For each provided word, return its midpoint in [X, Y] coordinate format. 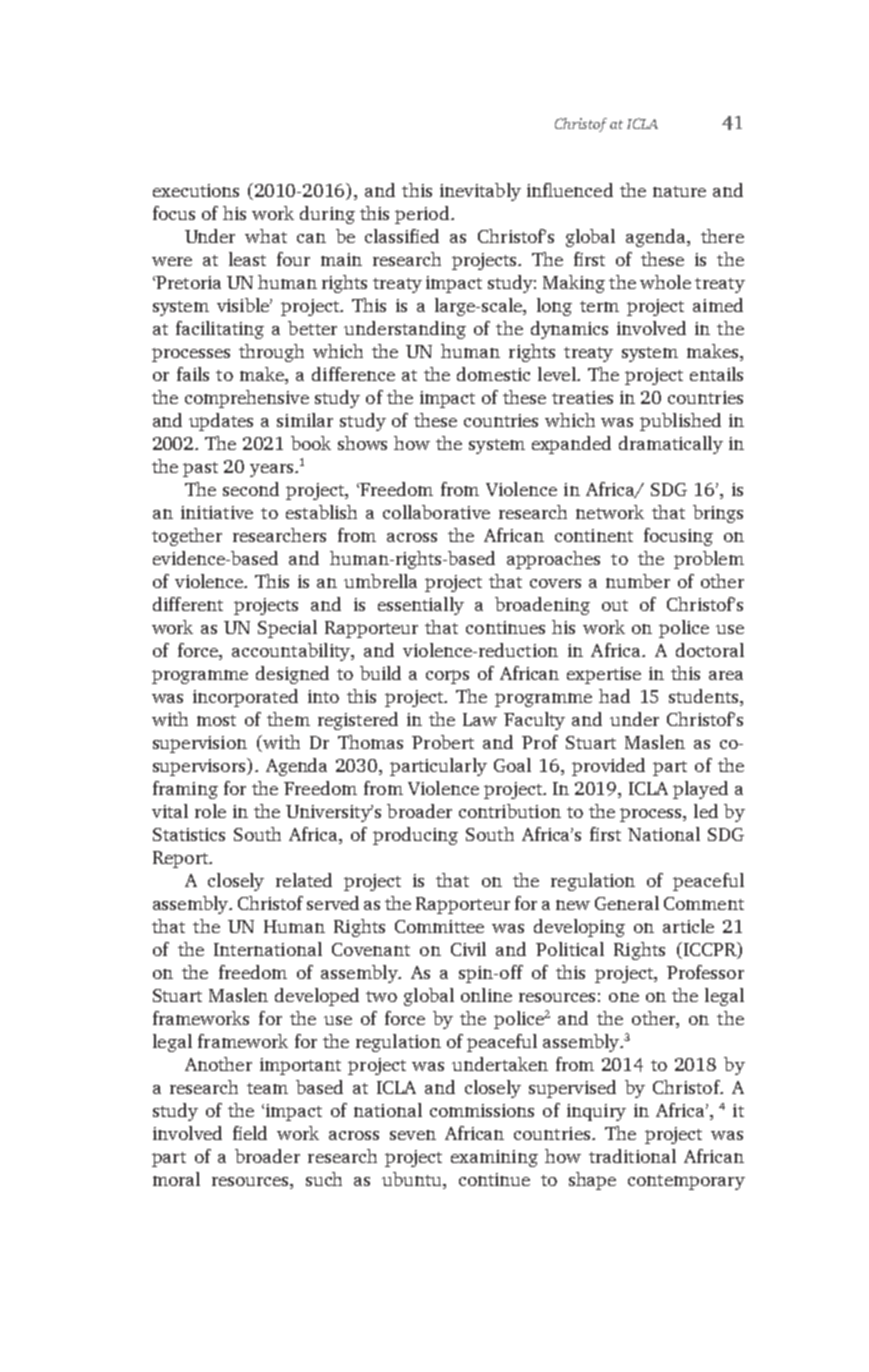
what [266, 236]
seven [413, 1135]
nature [679, 191]
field [250, 1133]
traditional [632, 1156]
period [422, 215]
